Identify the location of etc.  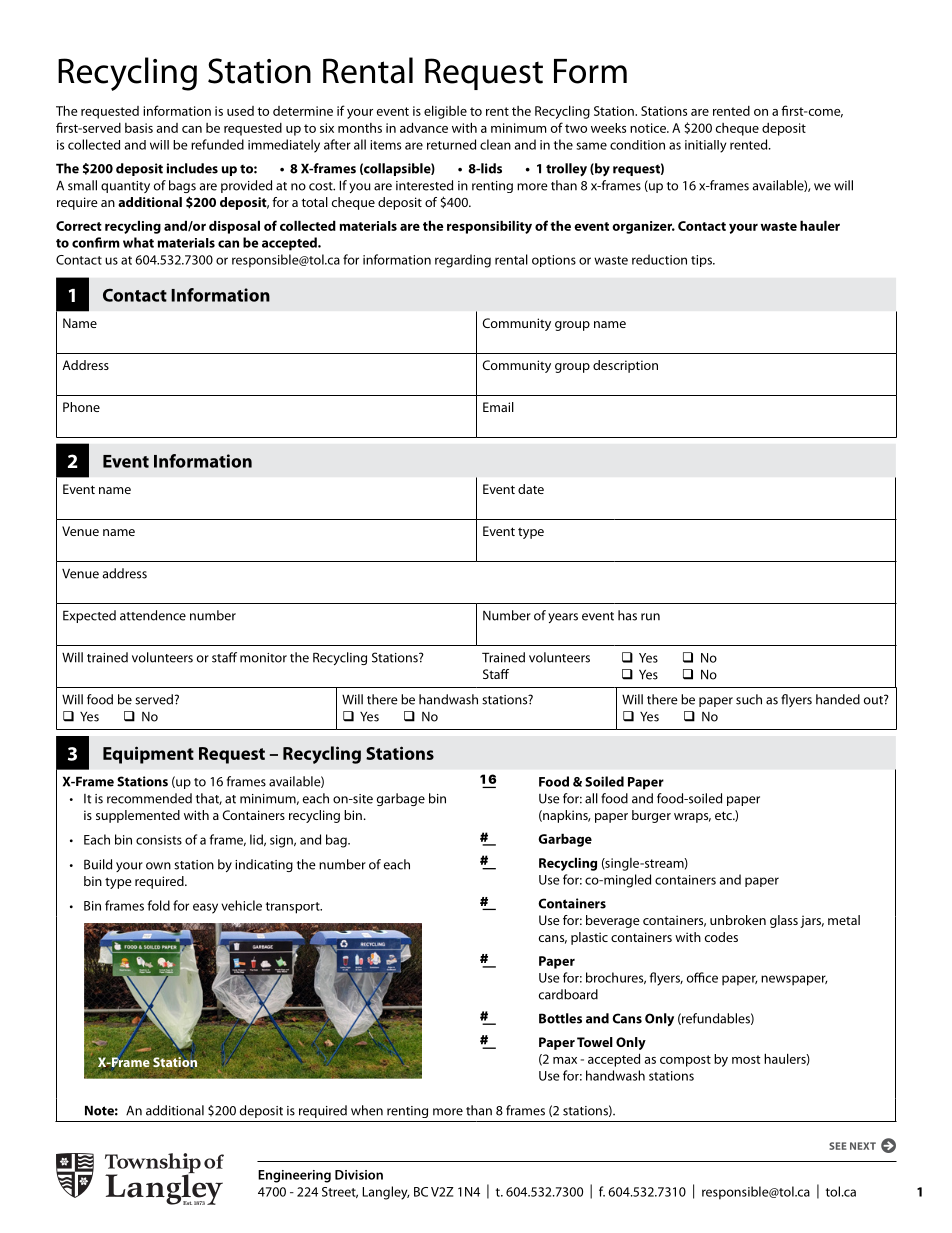
(724, 815).
